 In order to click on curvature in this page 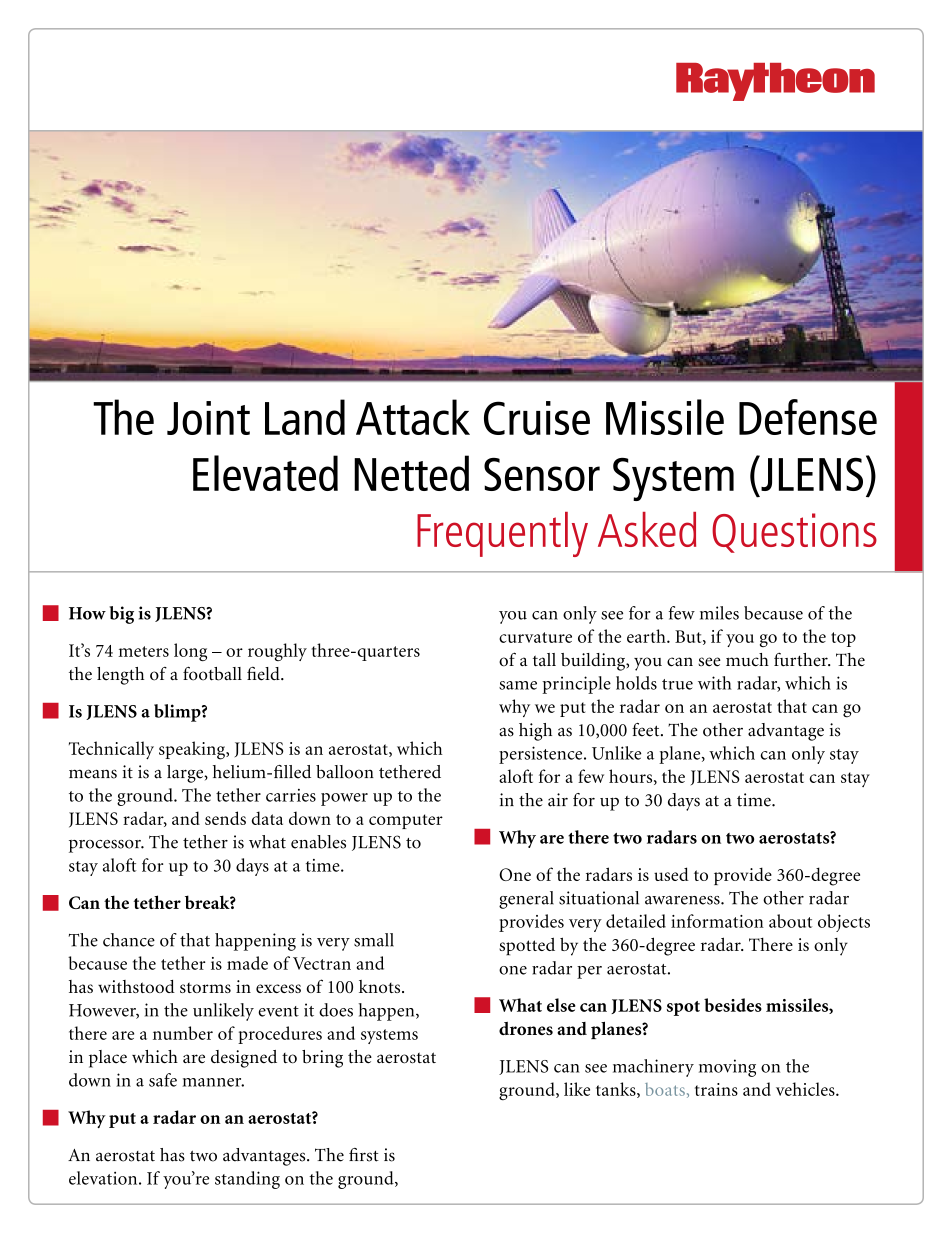, I will do `click(535, 637)`.
